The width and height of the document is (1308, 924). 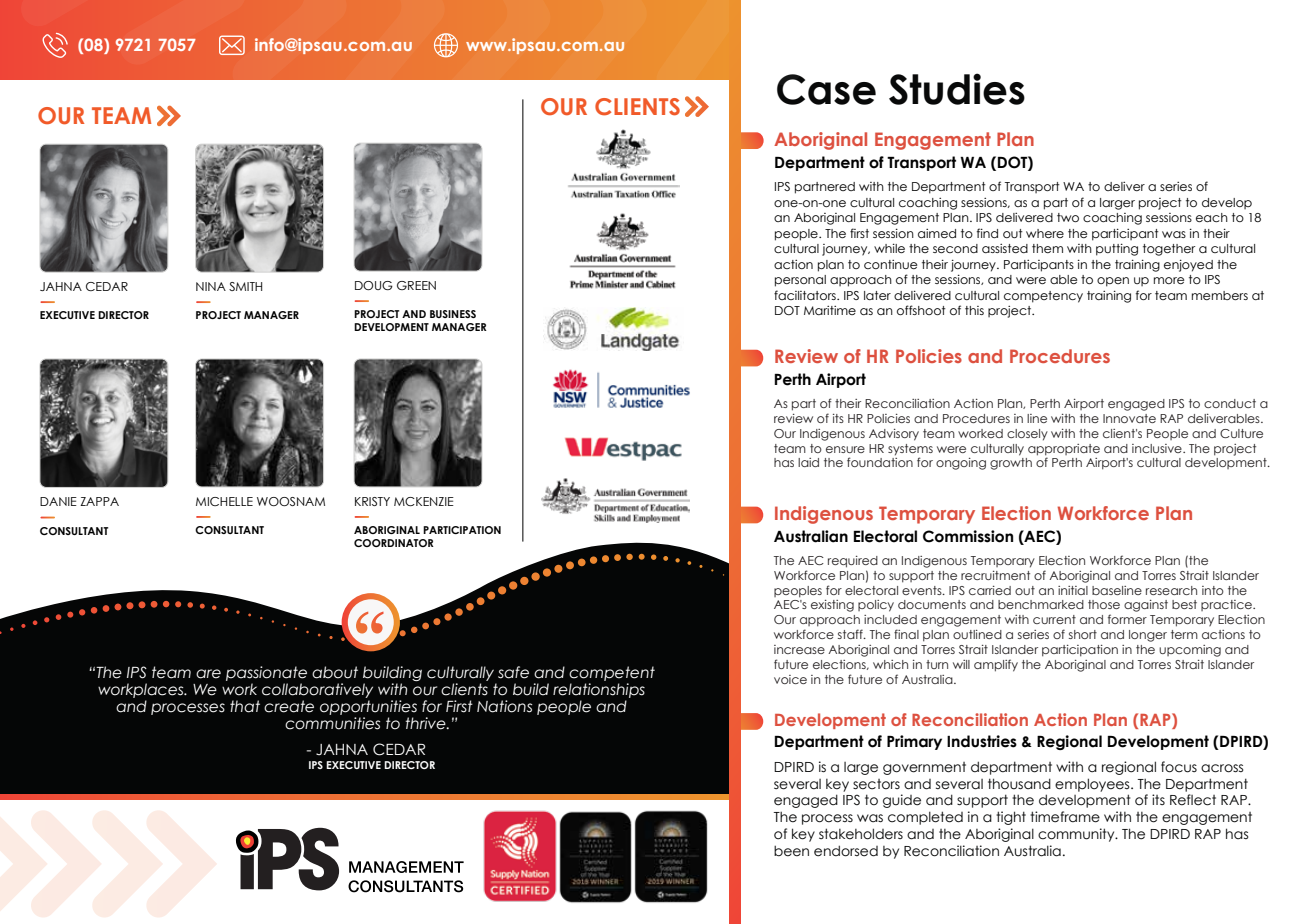 What do you see at coordinates (808, 462) in the document?
I see `laid` at bounding box center [808, 462].
